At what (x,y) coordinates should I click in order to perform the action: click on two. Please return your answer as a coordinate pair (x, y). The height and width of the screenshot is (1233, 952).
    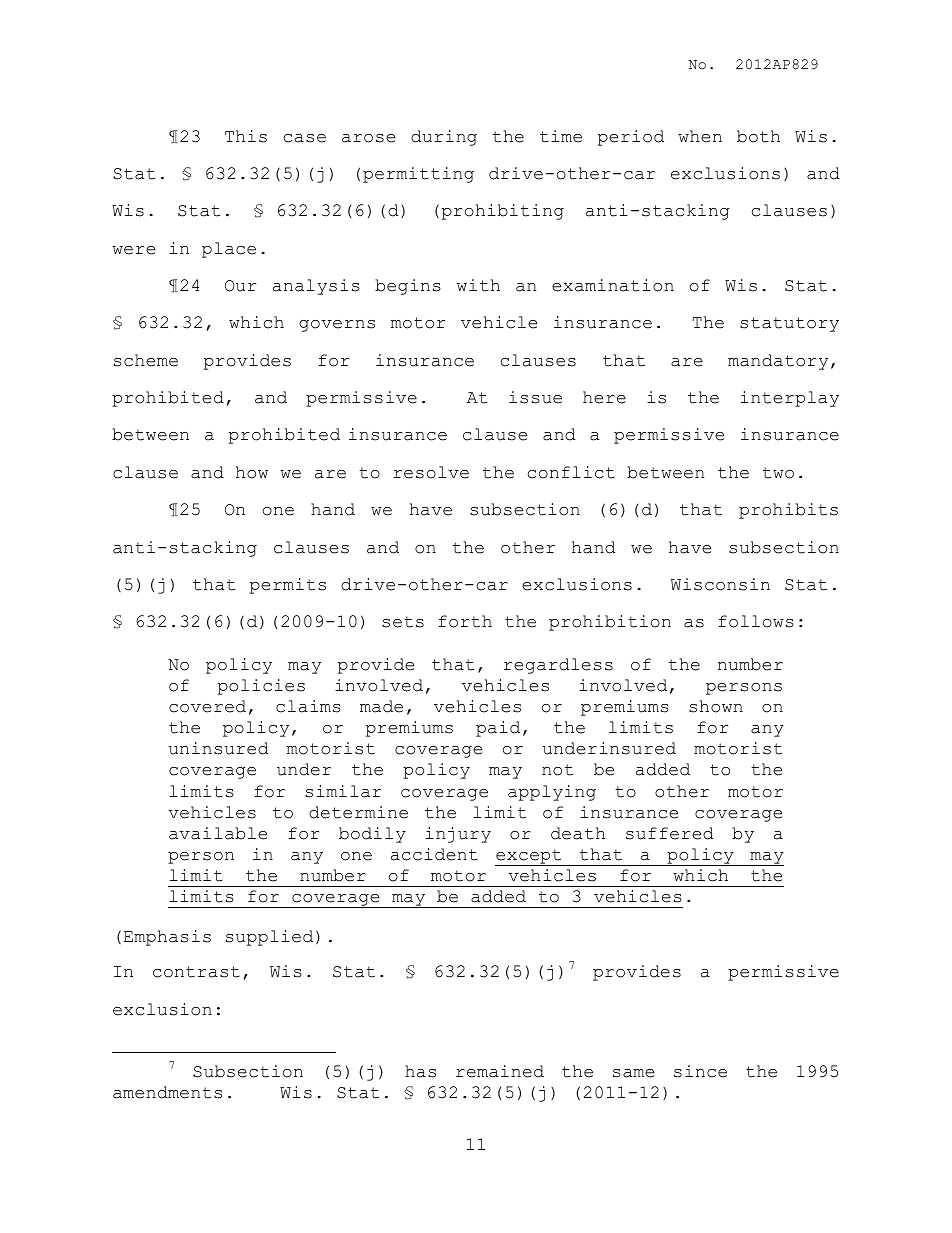
    Looking at the image, I should click on (778, 473).
